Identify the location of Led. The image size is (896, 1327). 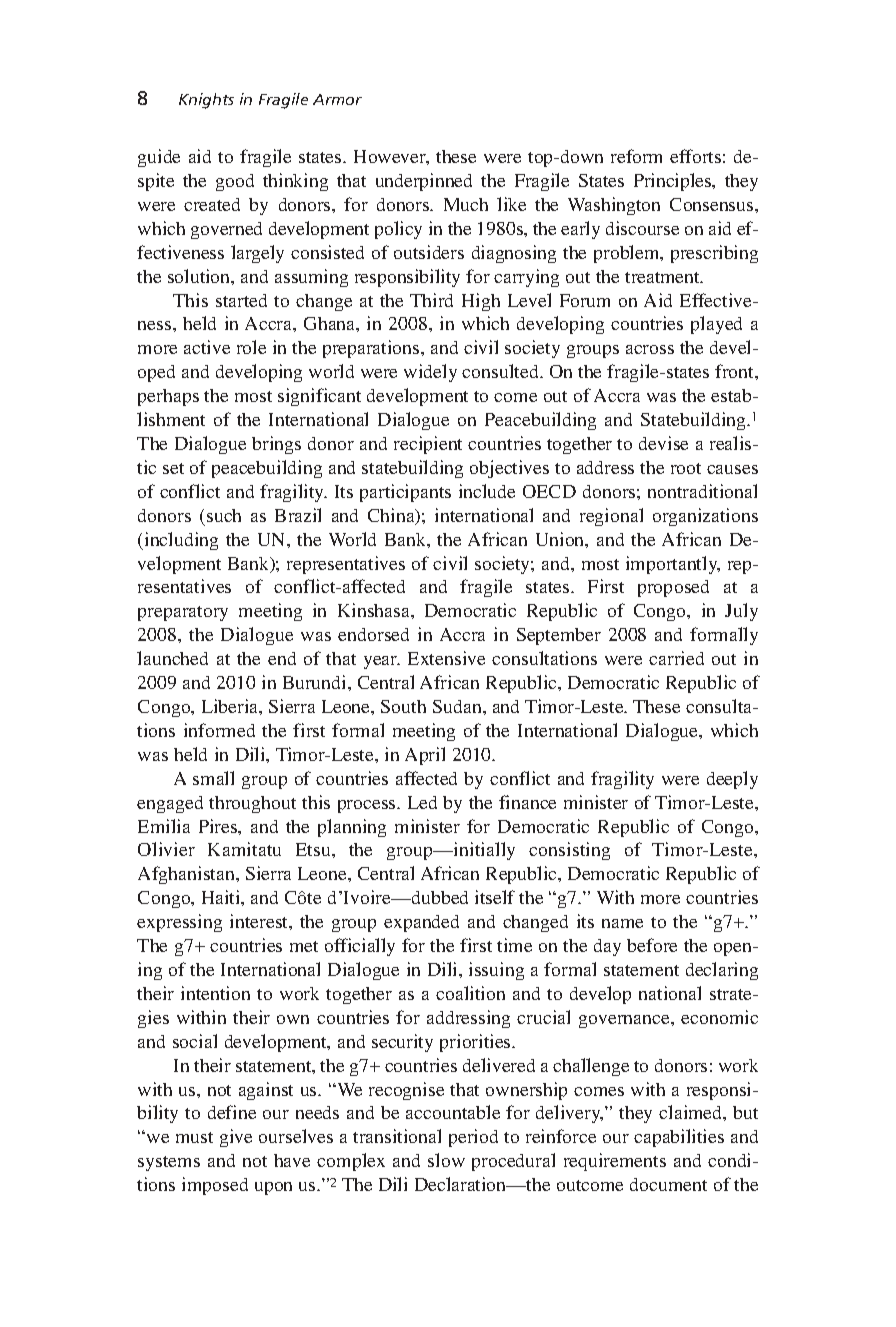
(422, 802).
